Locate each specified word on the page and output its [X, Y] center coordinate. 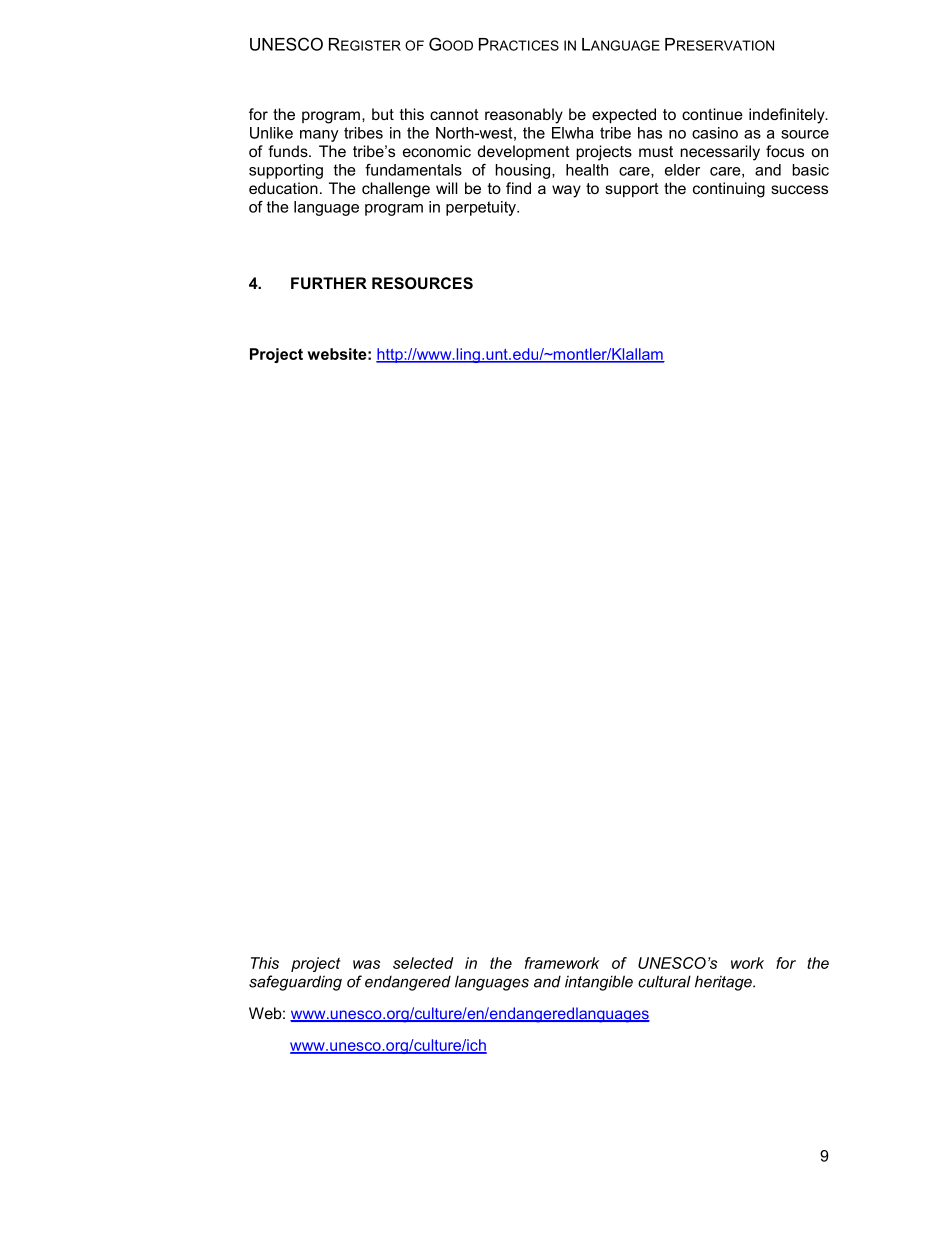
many [319, 136]
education [283, 188]
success [799, 189]
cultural [664, 981]
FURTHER [329, 283]
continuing [729, 190]
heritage [724, 983]
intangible [599, 983]
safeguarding [295, 983]
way [566, 191]
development [524, 152]
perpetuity [482, 208]
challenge [396, 190]
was [366, 964]
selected [423, 963]
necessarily [720, 153]
